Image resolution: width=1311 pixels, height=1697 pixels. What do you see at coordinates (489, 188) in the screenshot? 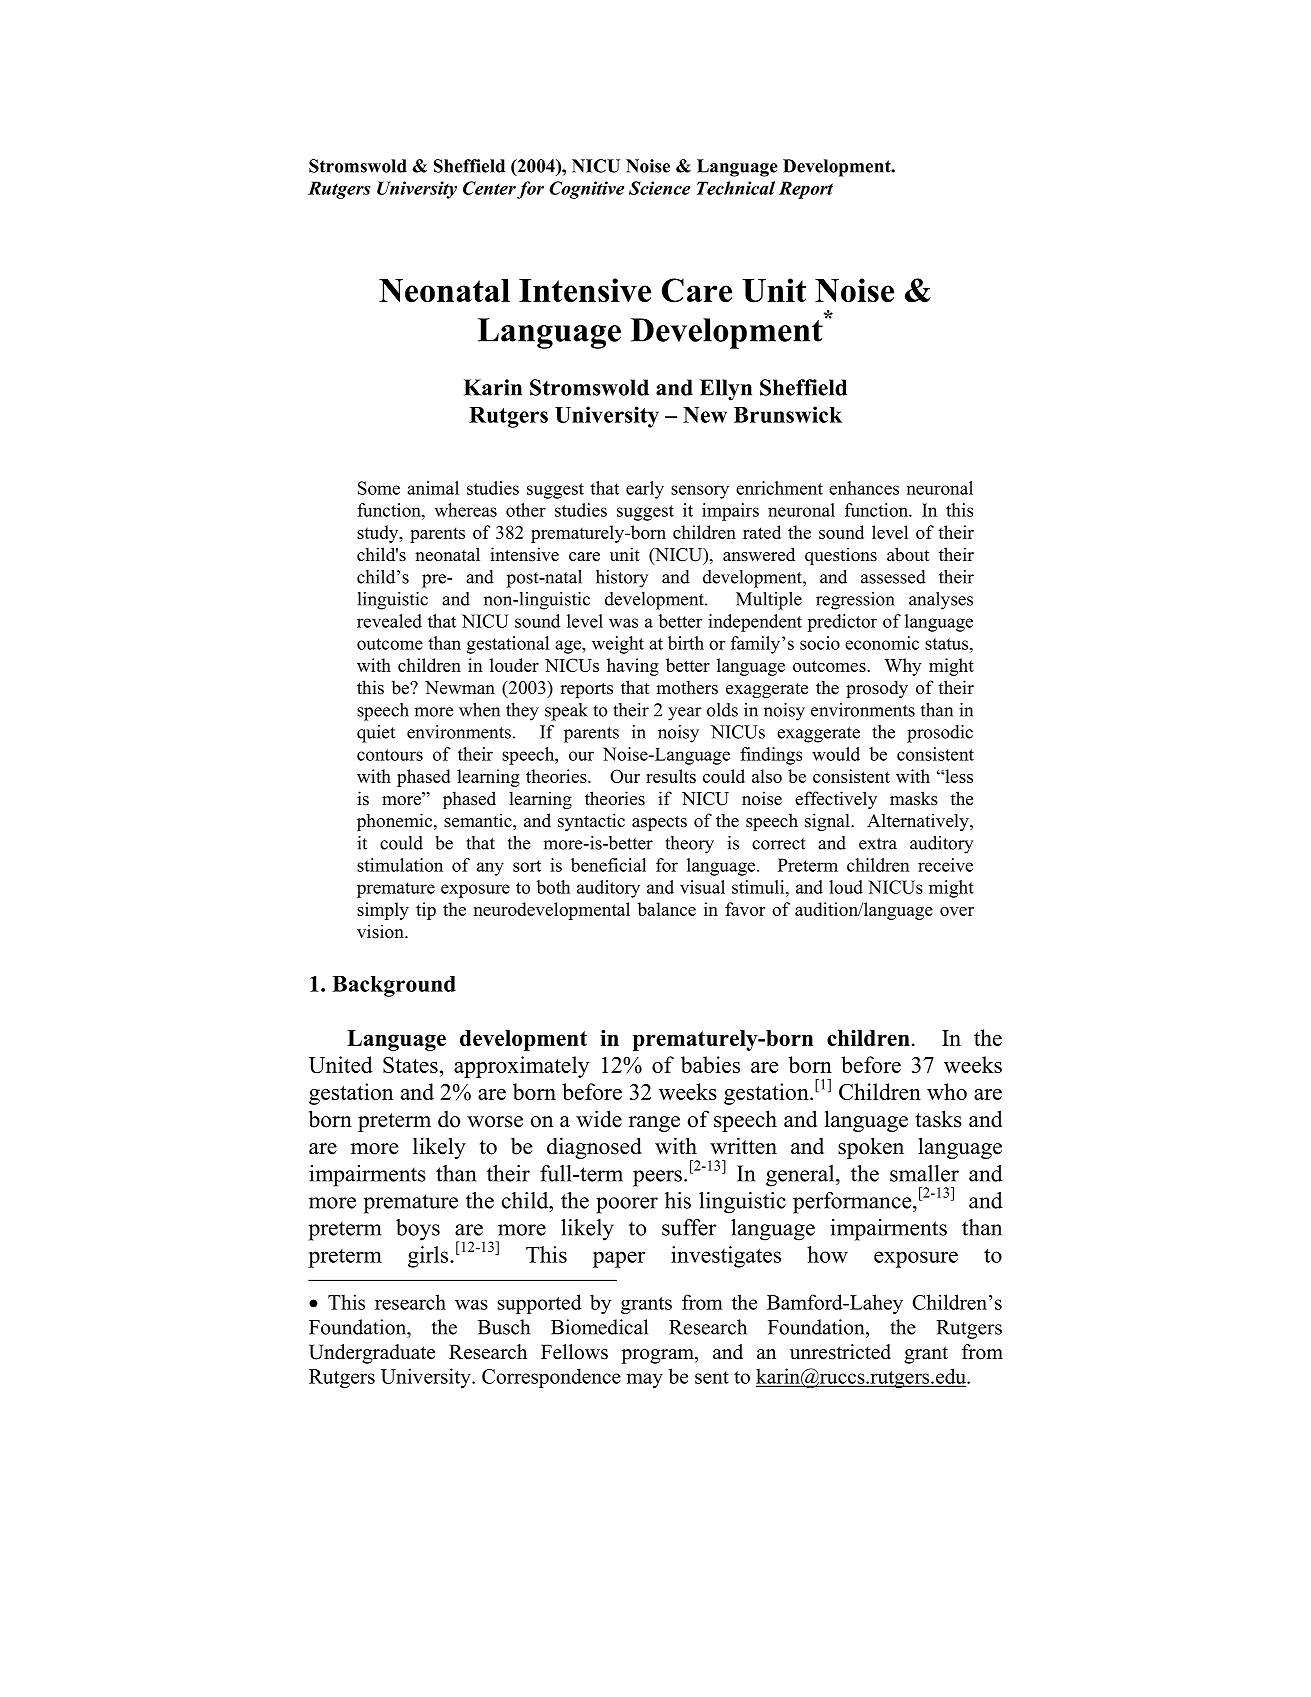
I see `Center` at bounding box center [489, 188].
